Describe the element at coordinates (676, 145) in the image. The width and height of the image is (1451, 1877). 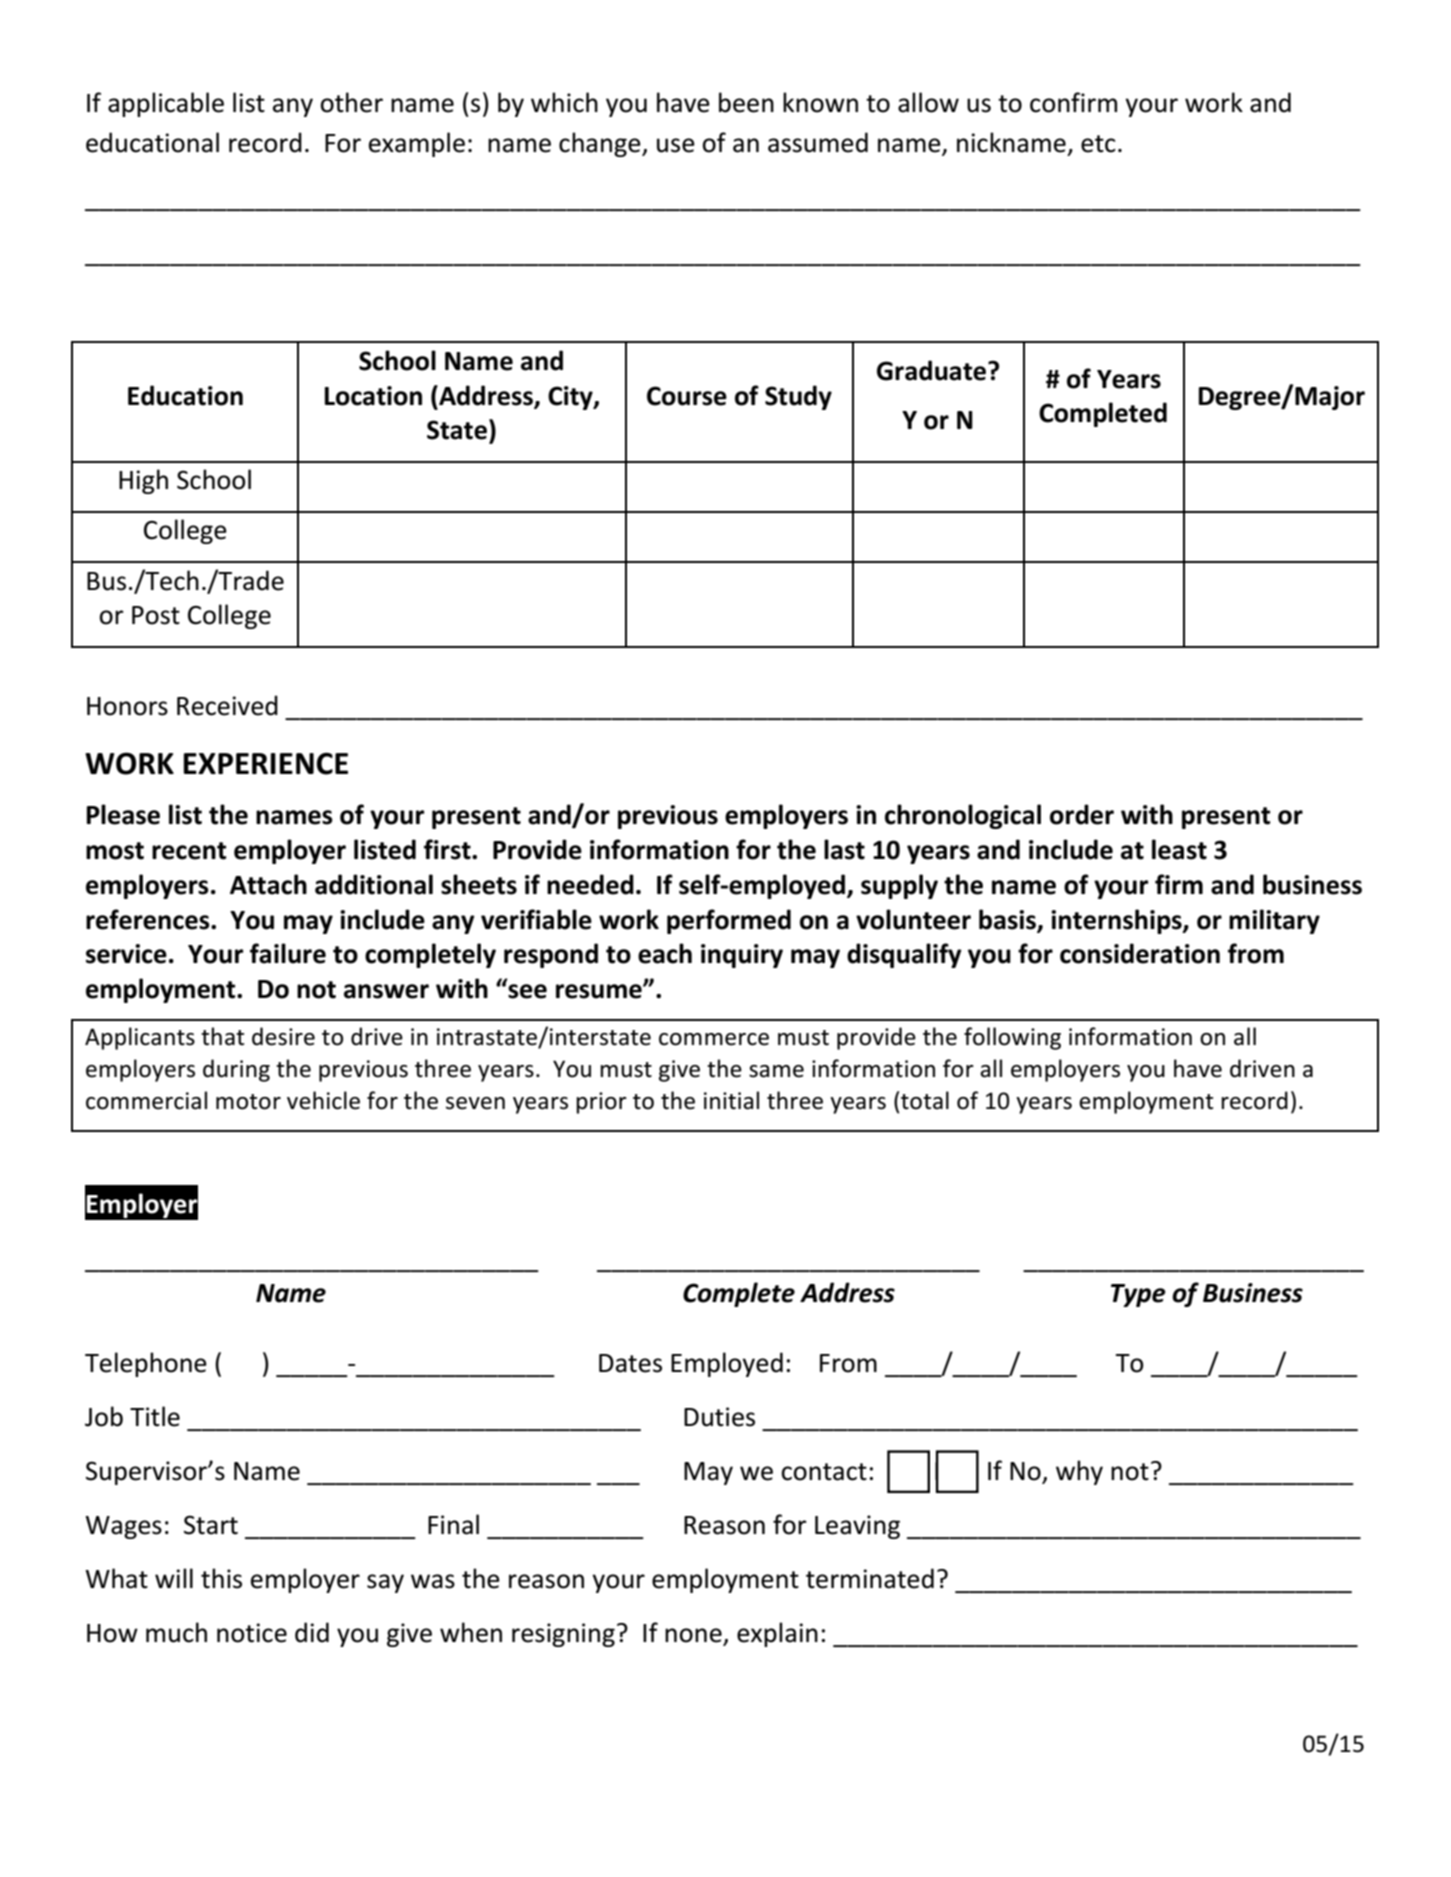
I see `use` at that location.
